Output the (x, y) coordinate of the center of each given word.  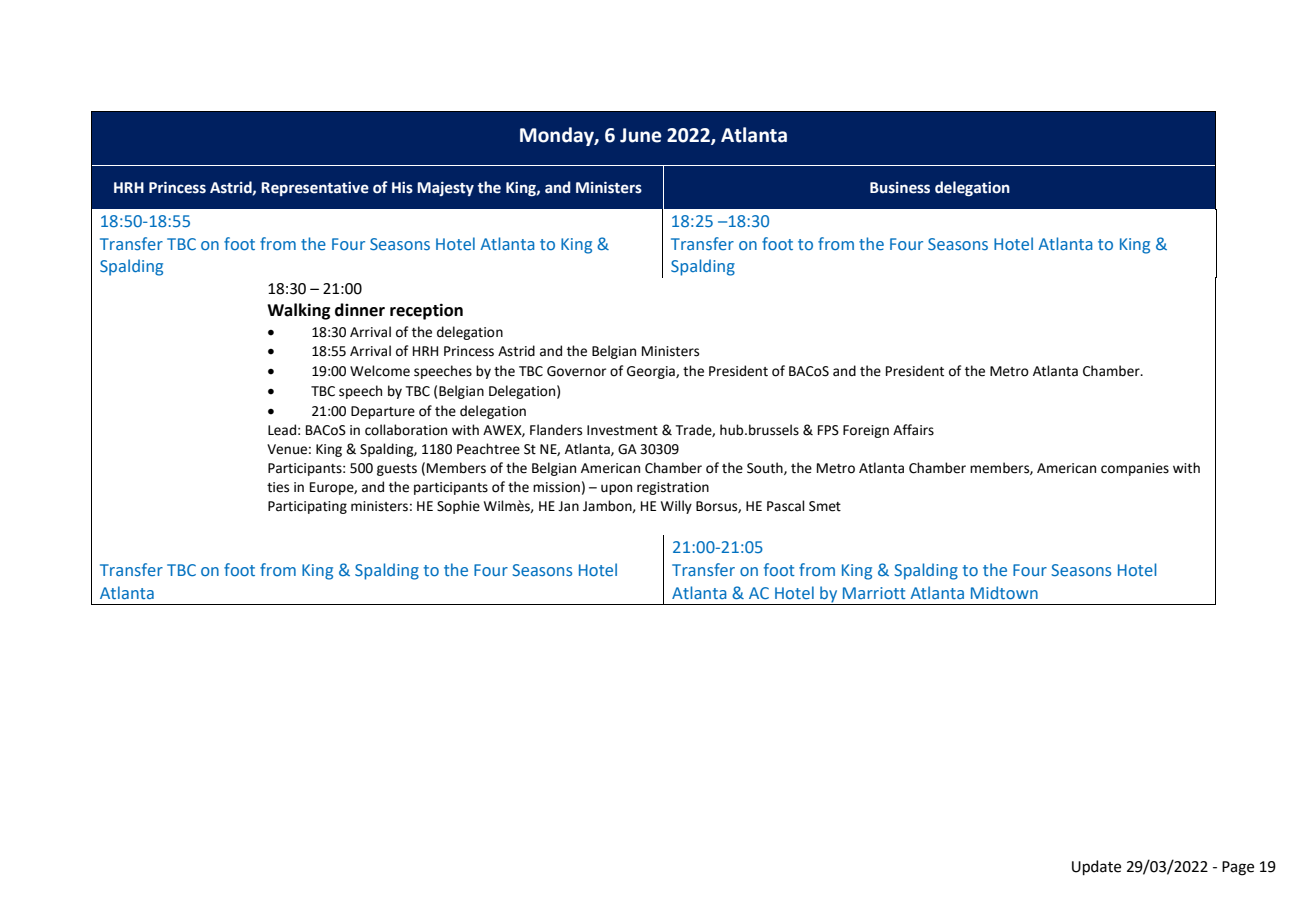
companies (1135, 469)
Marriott (874, 593)
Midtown (1004, 592)
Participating (307, 507)
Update (1096, 867)
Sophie (458, 507)
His (402, 188)
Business (900, 188)
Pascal (786, 506)
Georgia (652, 372)
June (640, 135)
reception (426, 311)
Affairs (913, 430)
